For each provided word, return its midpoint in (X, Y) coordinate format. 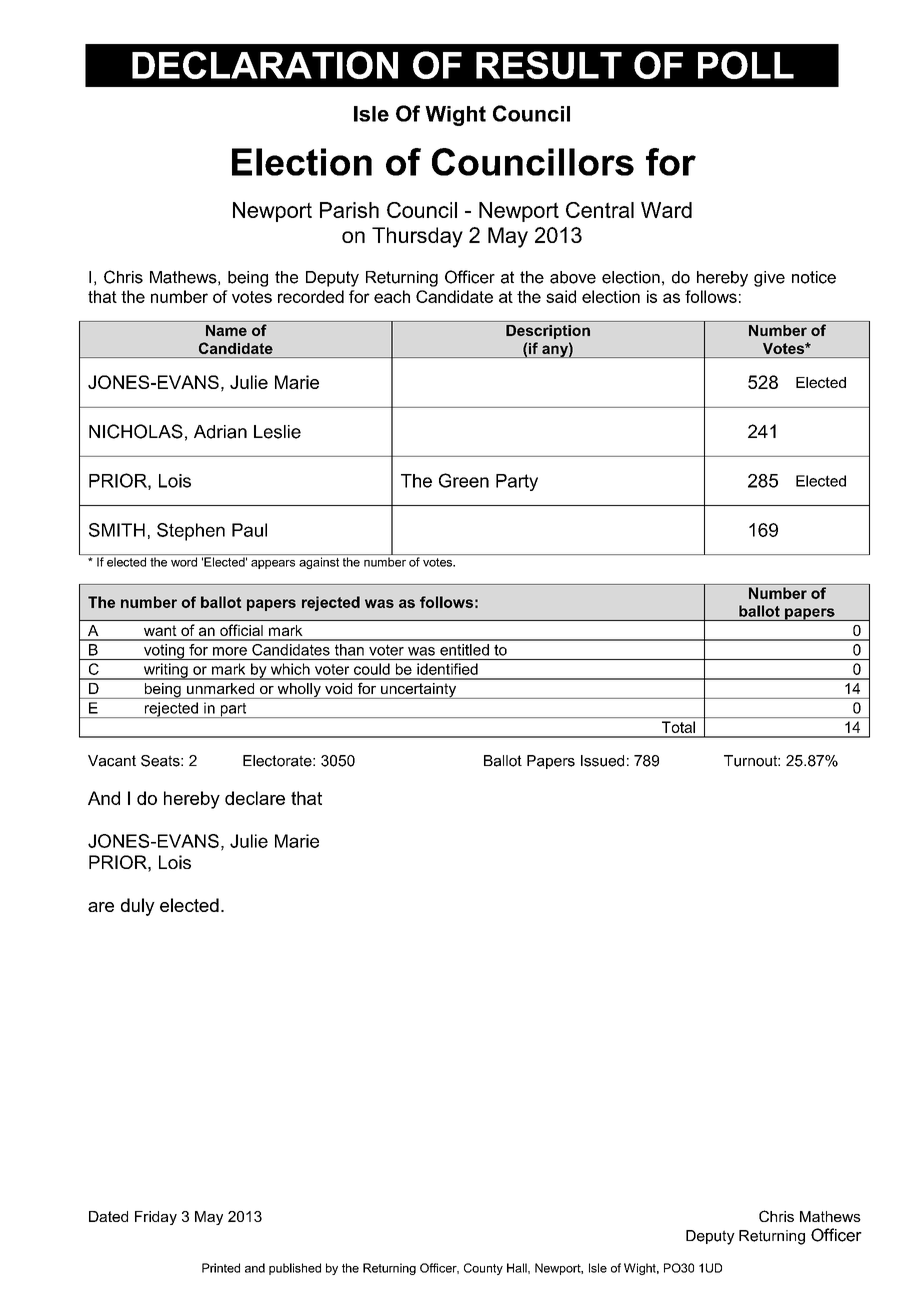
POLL (746, 65)
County (483, 1269)
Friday (156, 1218)
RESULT (549, 65)
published (295, 1269)
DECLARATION (265, 65)
